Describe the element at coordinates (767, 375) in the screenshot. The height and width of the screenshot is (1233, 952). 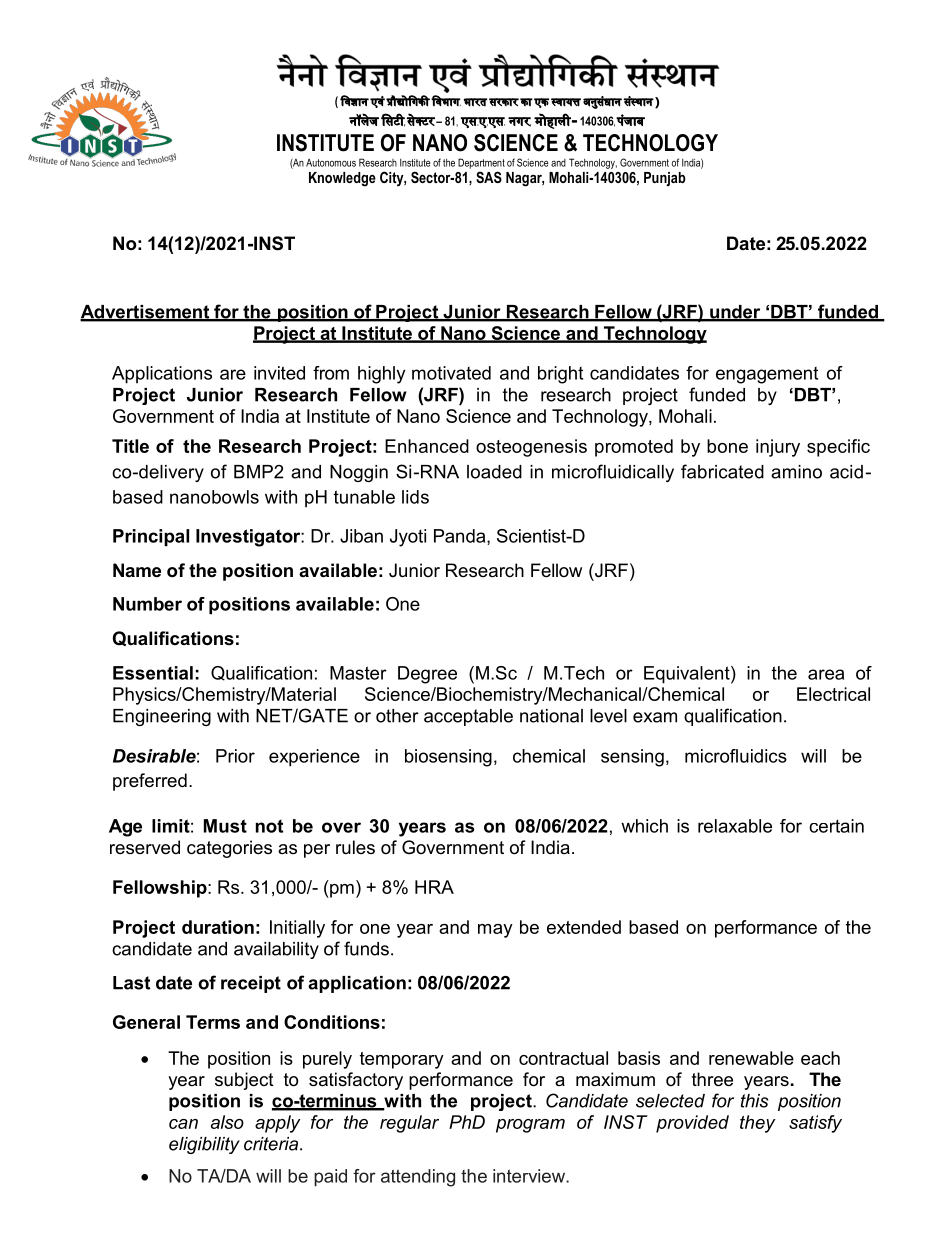
I see `engagement` at that location.
